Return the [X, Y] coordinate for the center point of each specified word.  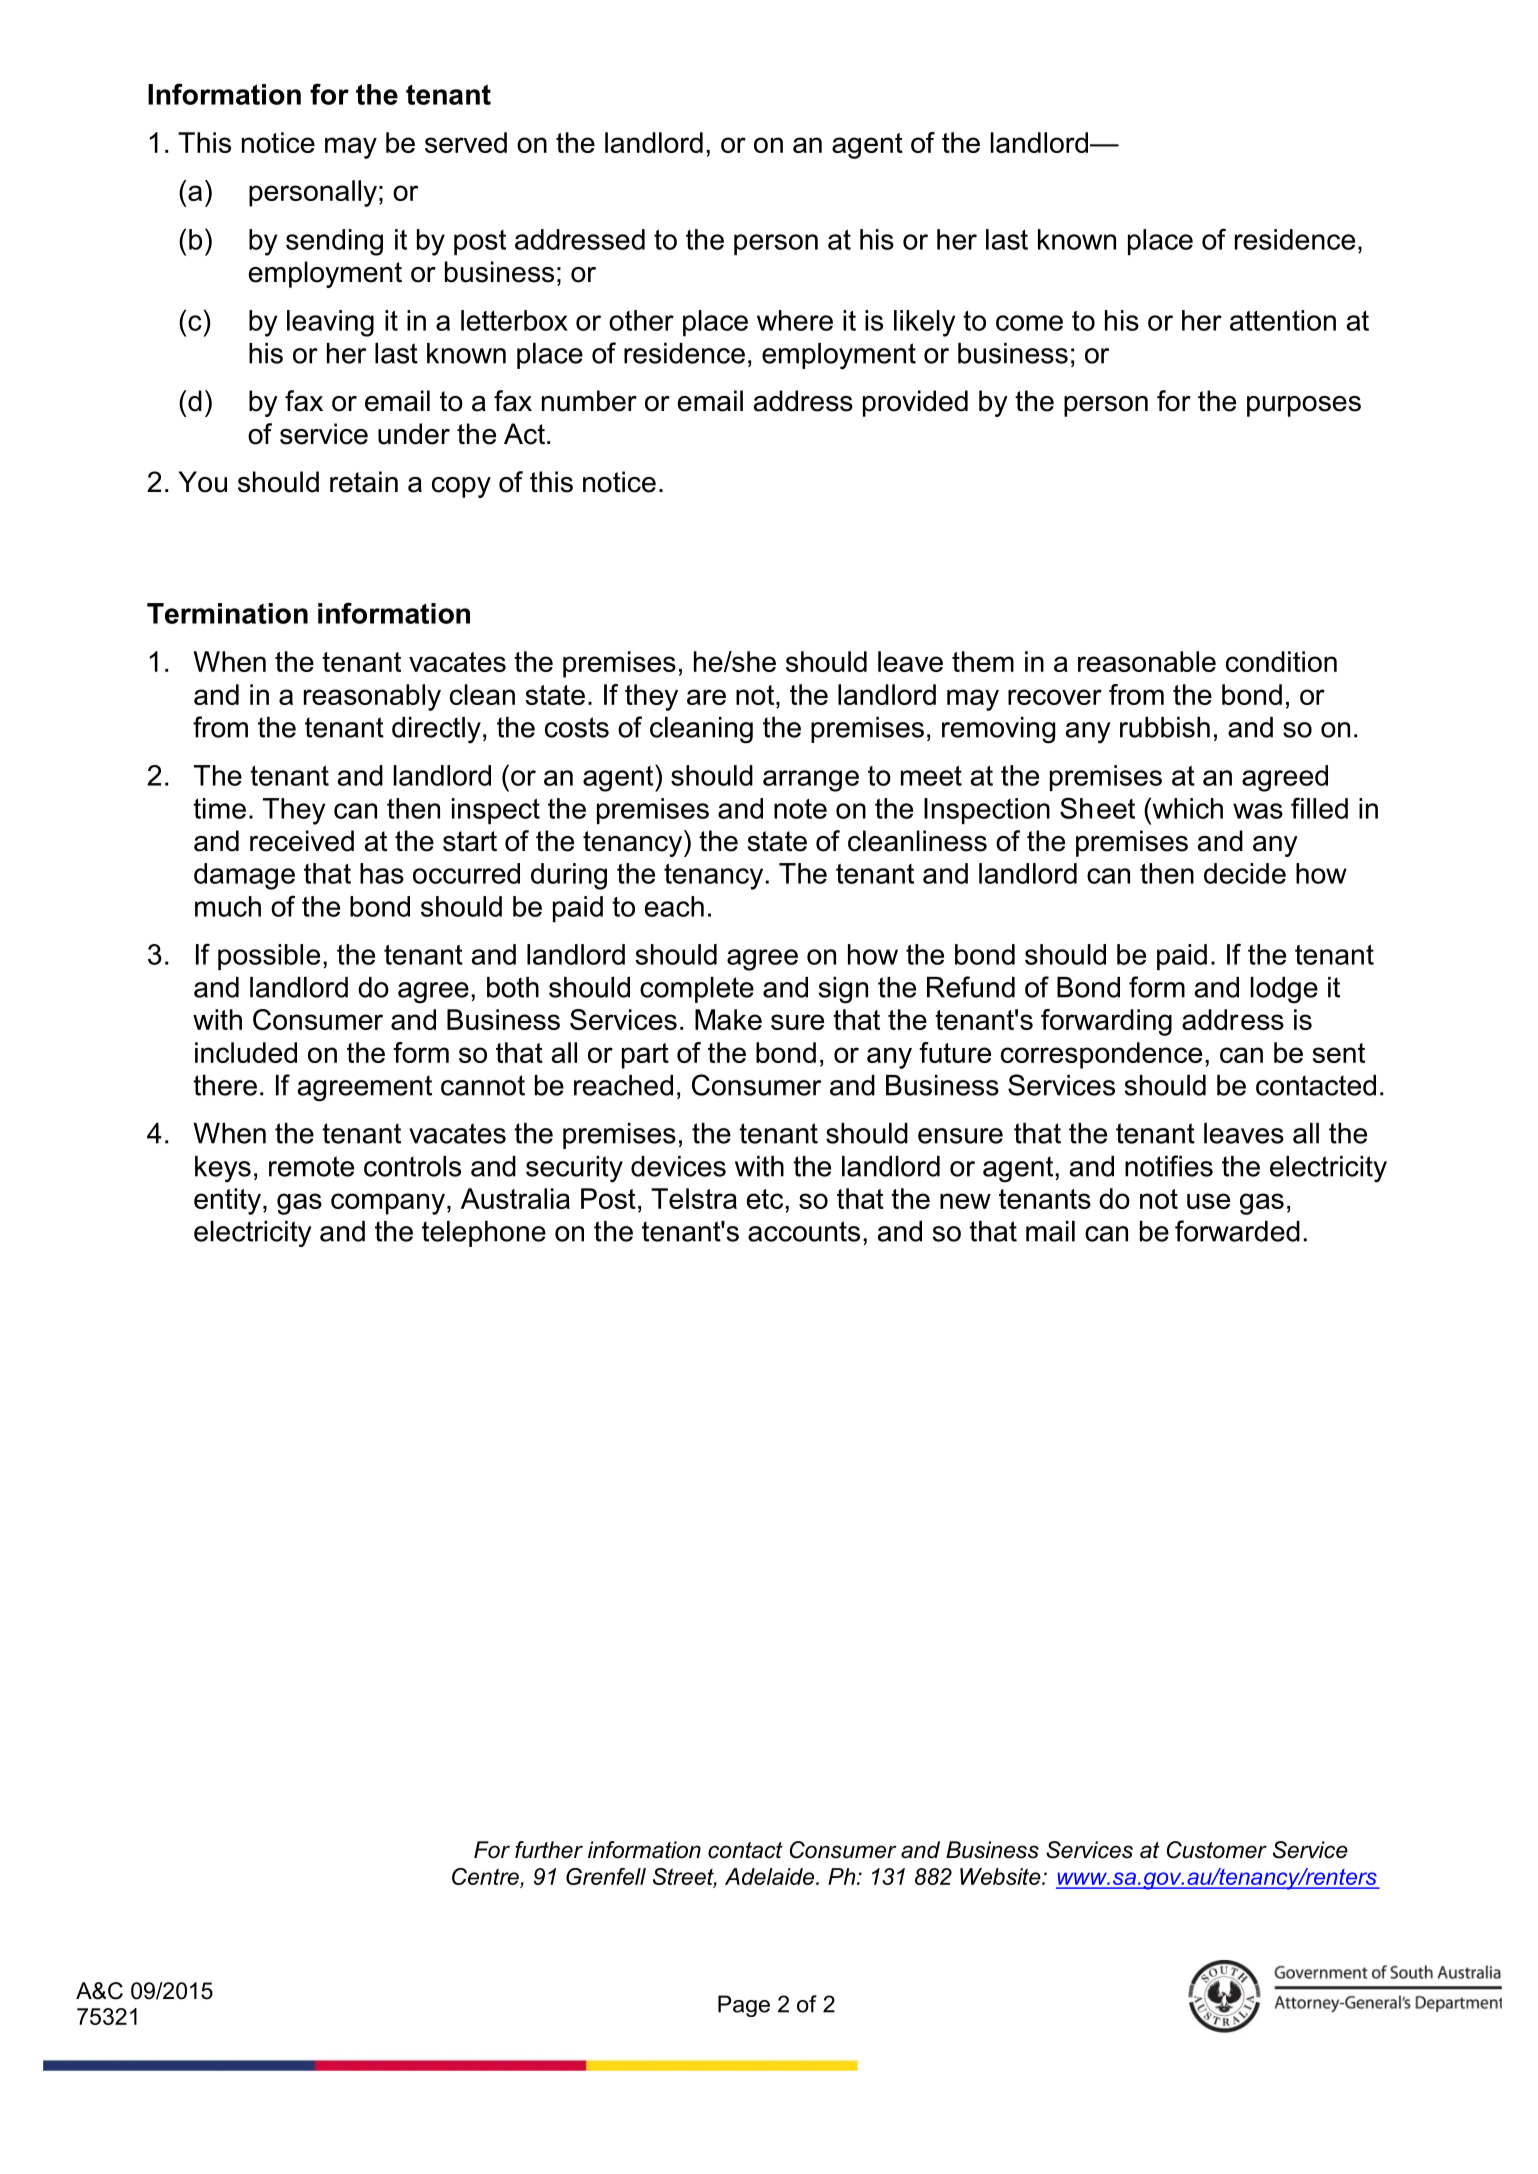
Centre [486, 1878]
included [246, 1052]
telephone [484, 1234]
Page [744, 2006]
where [795, 320]
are [706, 697]
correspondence [1101, 1055]
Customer [1217, 1850]
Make [728, 1019]
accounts [804, 1231]
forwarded [1237, 1231]
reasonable [1147, 661]
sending [334, 242]
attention [1283, 320]
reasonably [372, 697]
